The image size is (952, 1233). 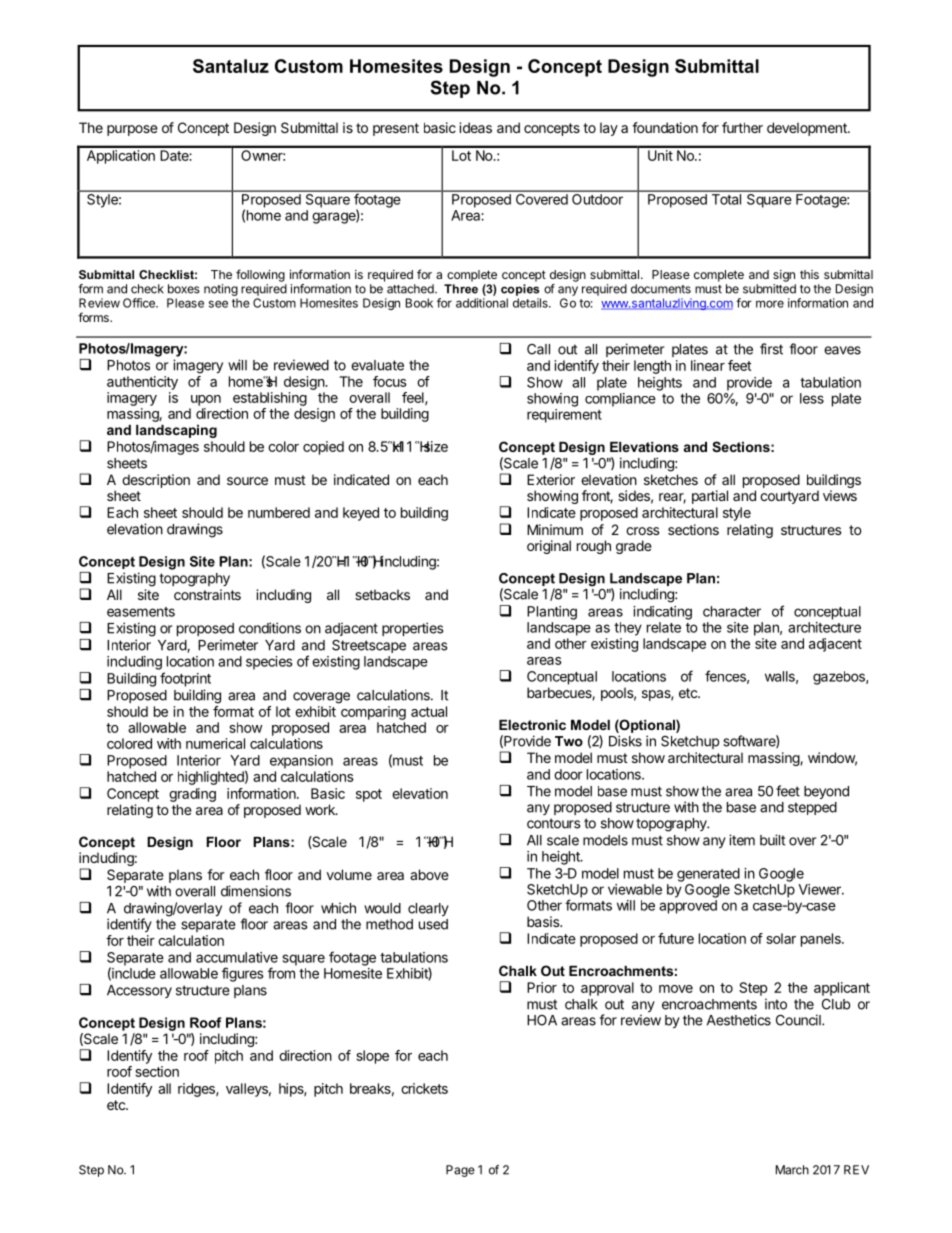 I want to click on purpose, so click(x=132, y=130).
